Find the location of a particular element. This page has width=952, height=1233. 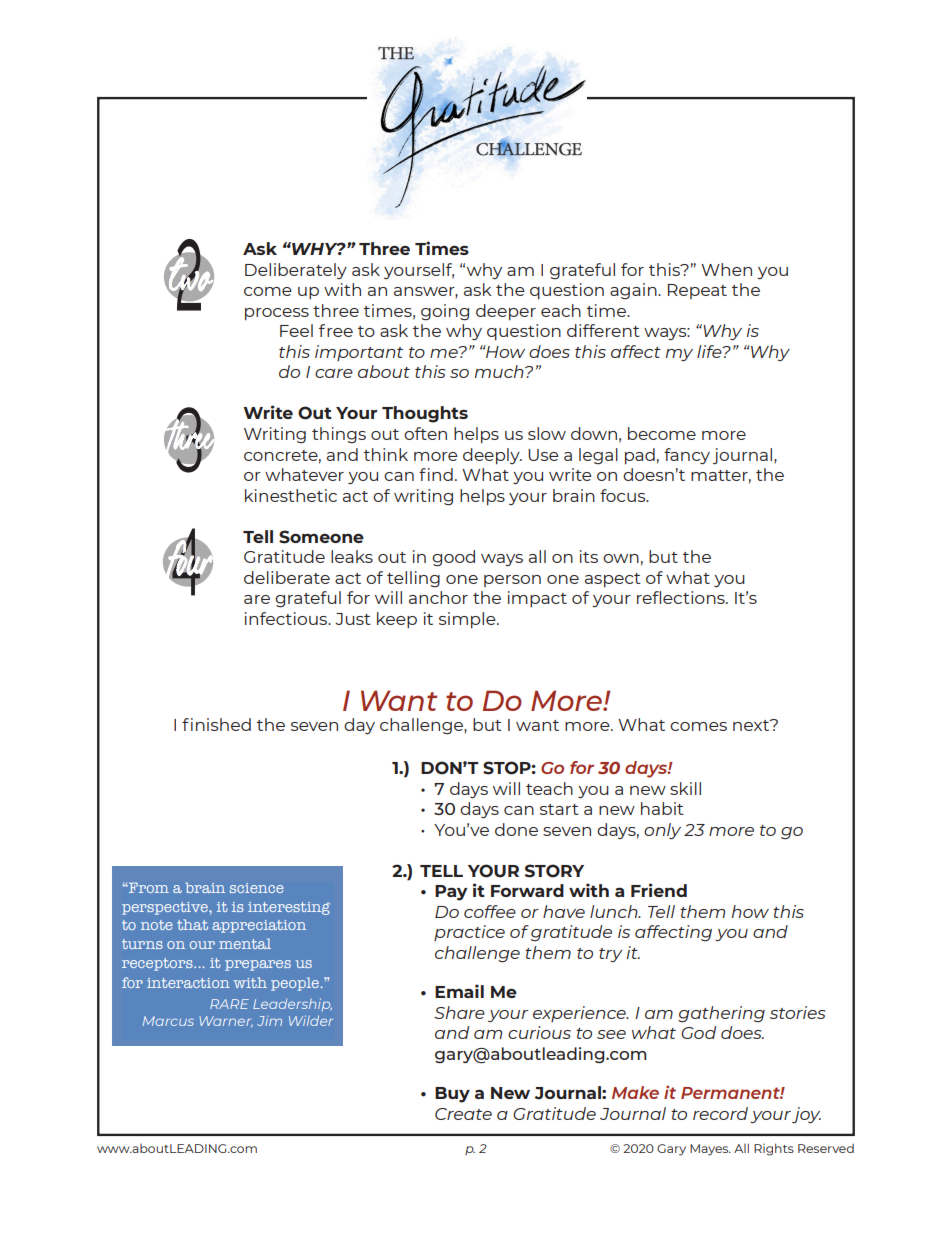

Warner is located at coordinates (226, 1022).
